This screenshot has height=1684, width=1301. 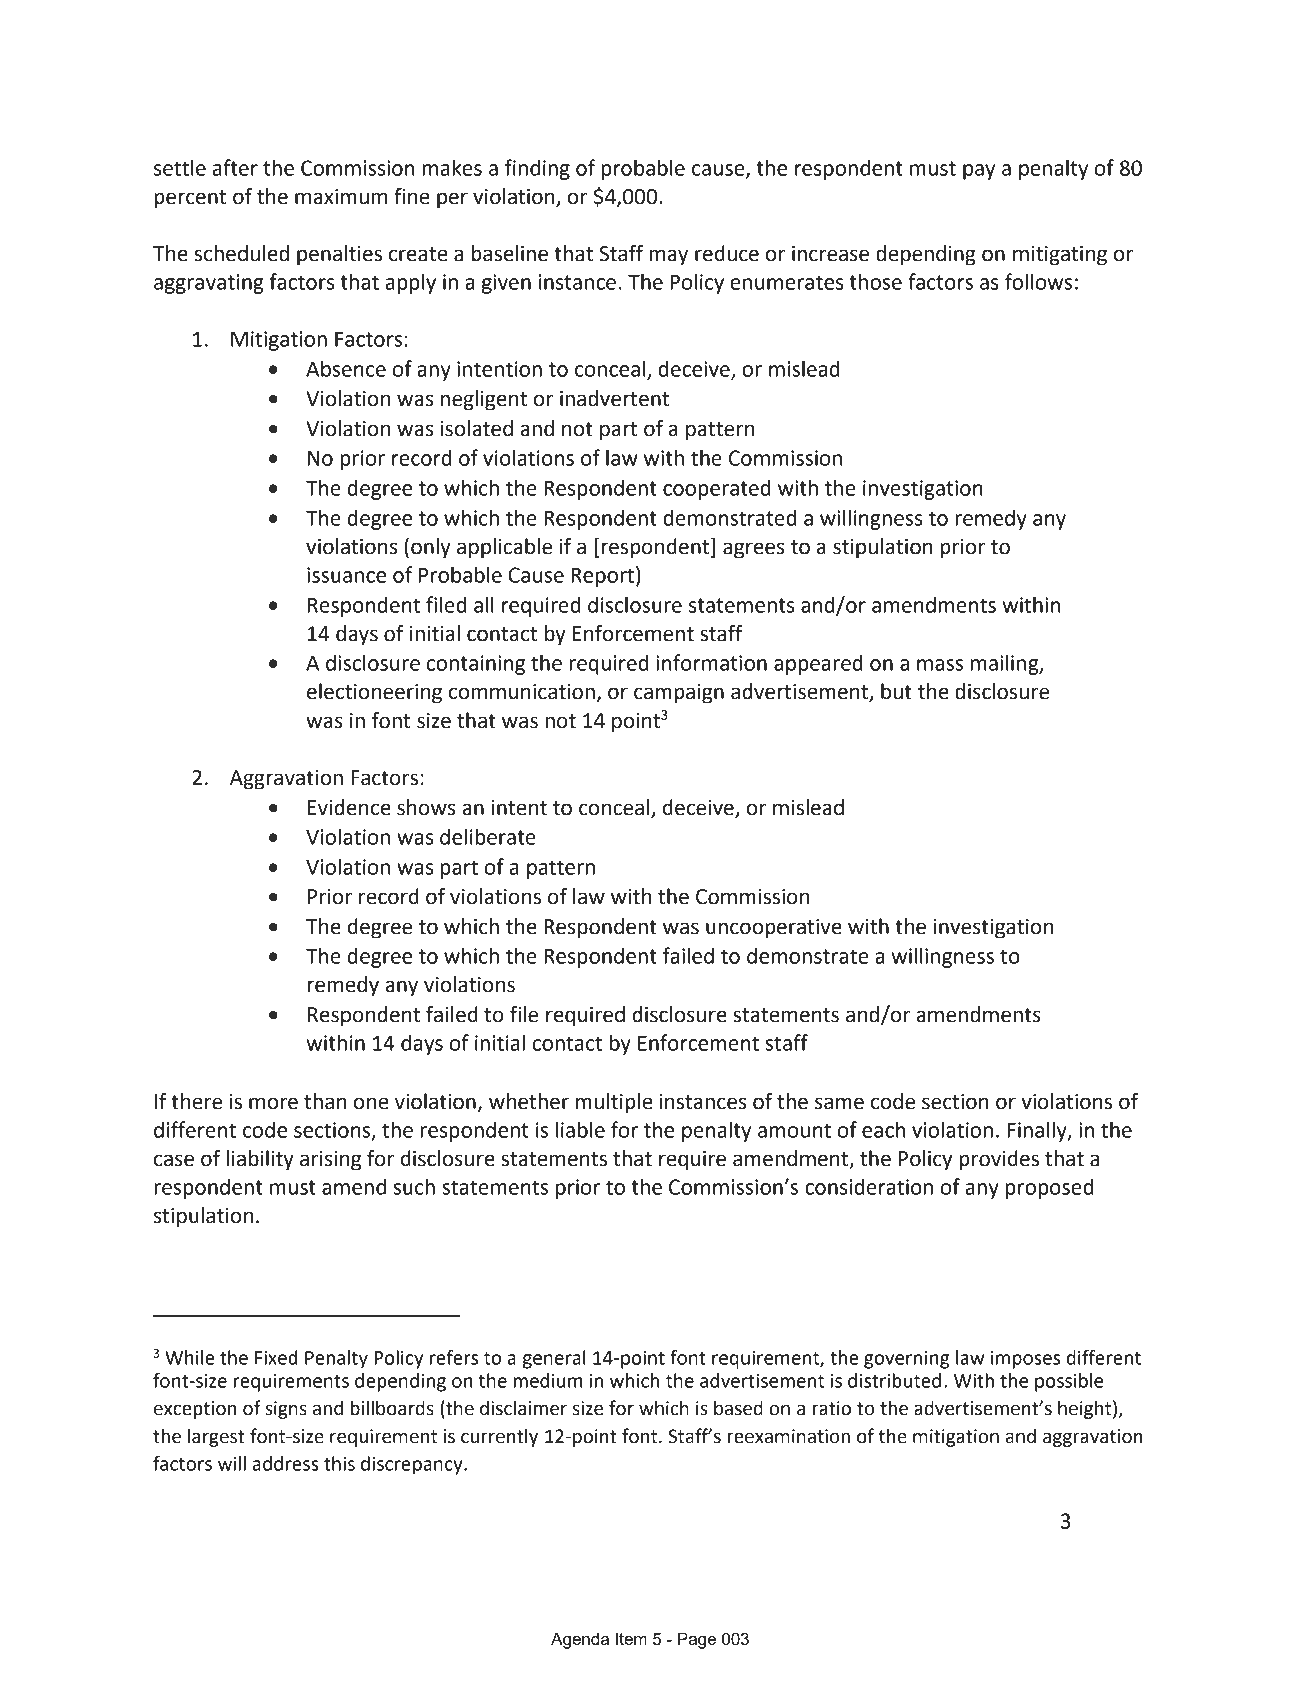 What do you see at coordinates (631, 1638) in the screenshot?
I see `Item` at bounding box center [631, 1638].
